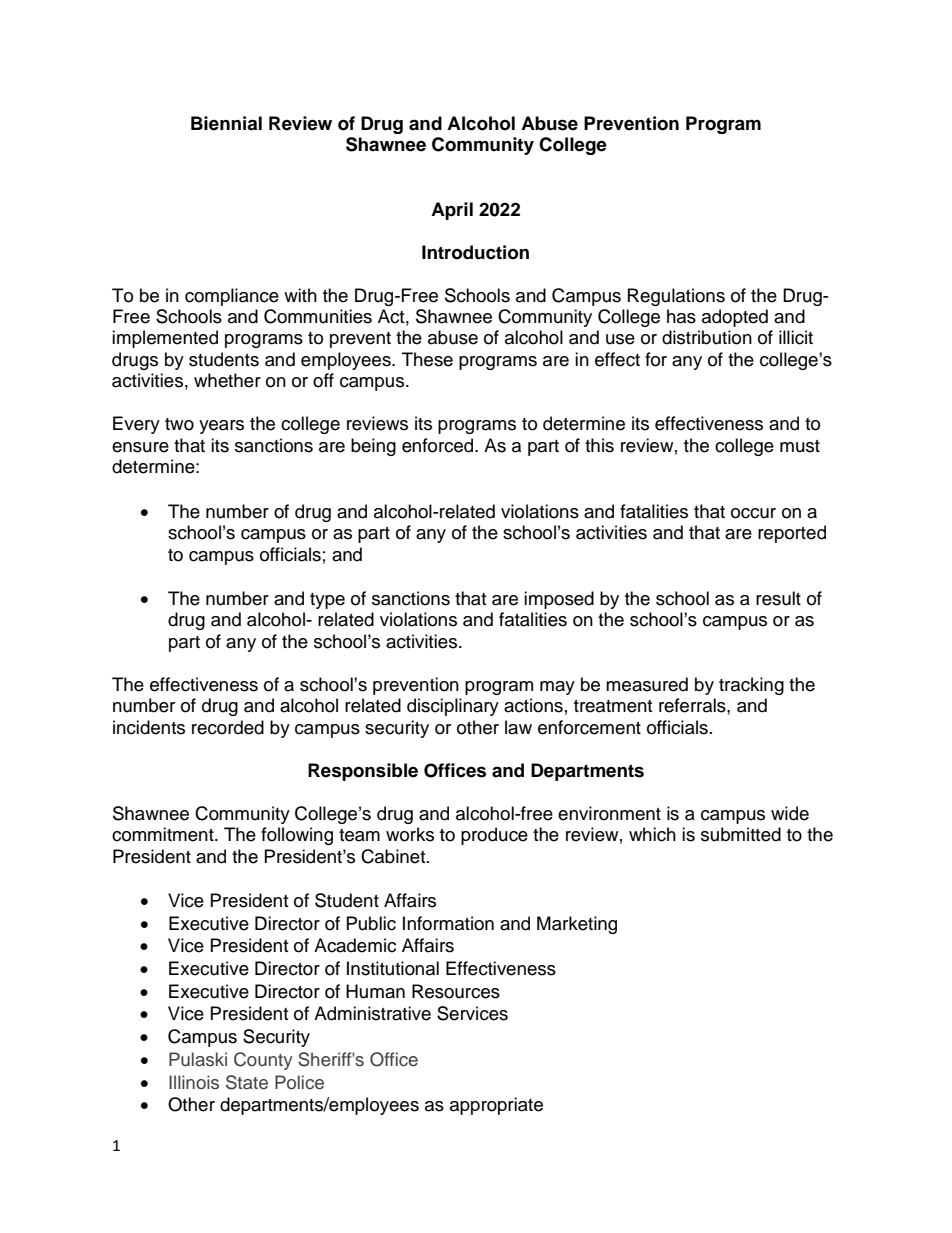 The height and width of the page is (1233, 952). What do you see at coordinates (452, 211) in the page?
I see `April` at bounding box center [452, 211].
